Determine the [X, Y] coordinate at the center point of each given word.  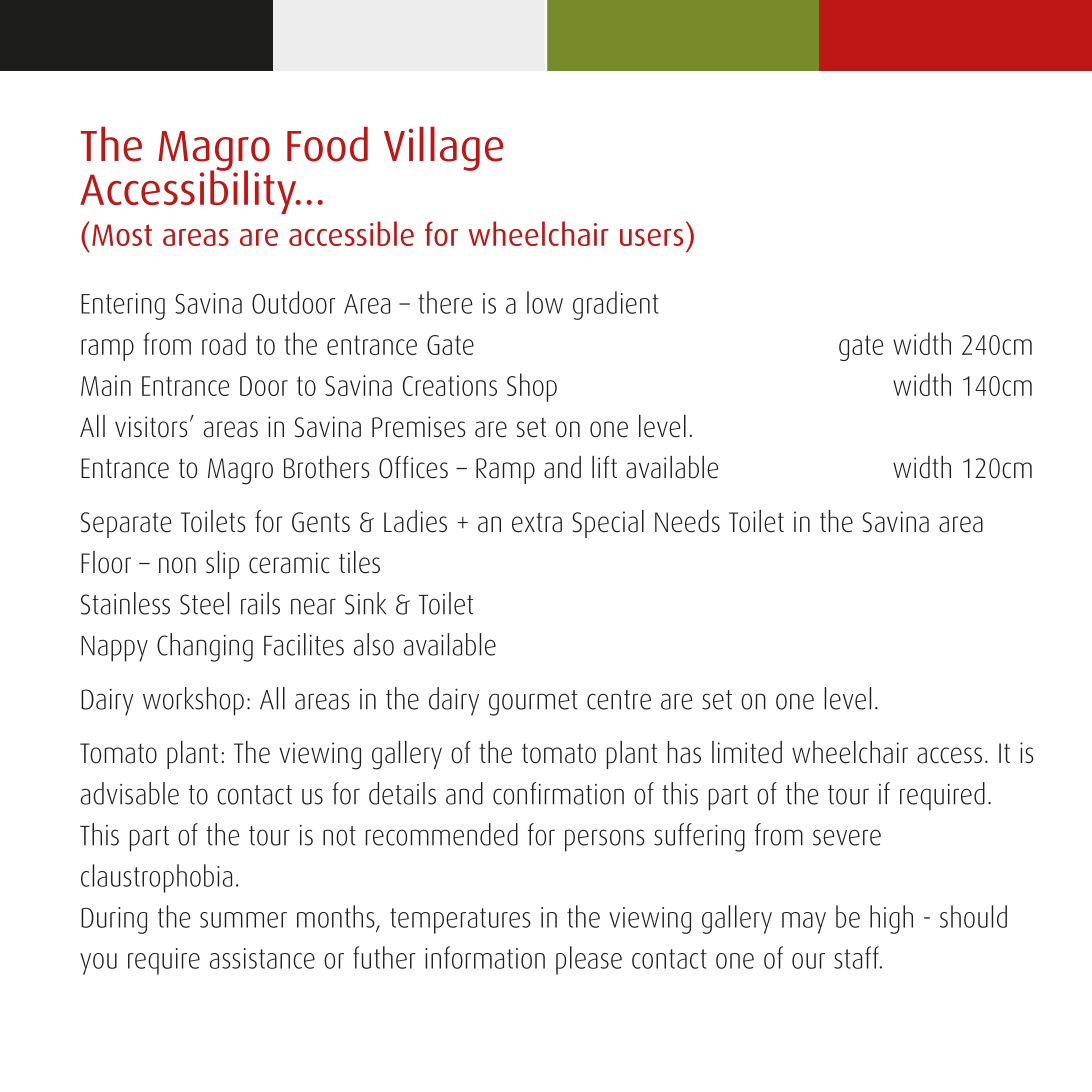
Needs [687, 521]
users [651, 237]
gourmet [533, 703]
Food [327, 144]
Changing [205, 647]
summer [243, 920]
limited [747, 752]
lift [604, 467]
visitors [151, 427]
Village [444, 149]
